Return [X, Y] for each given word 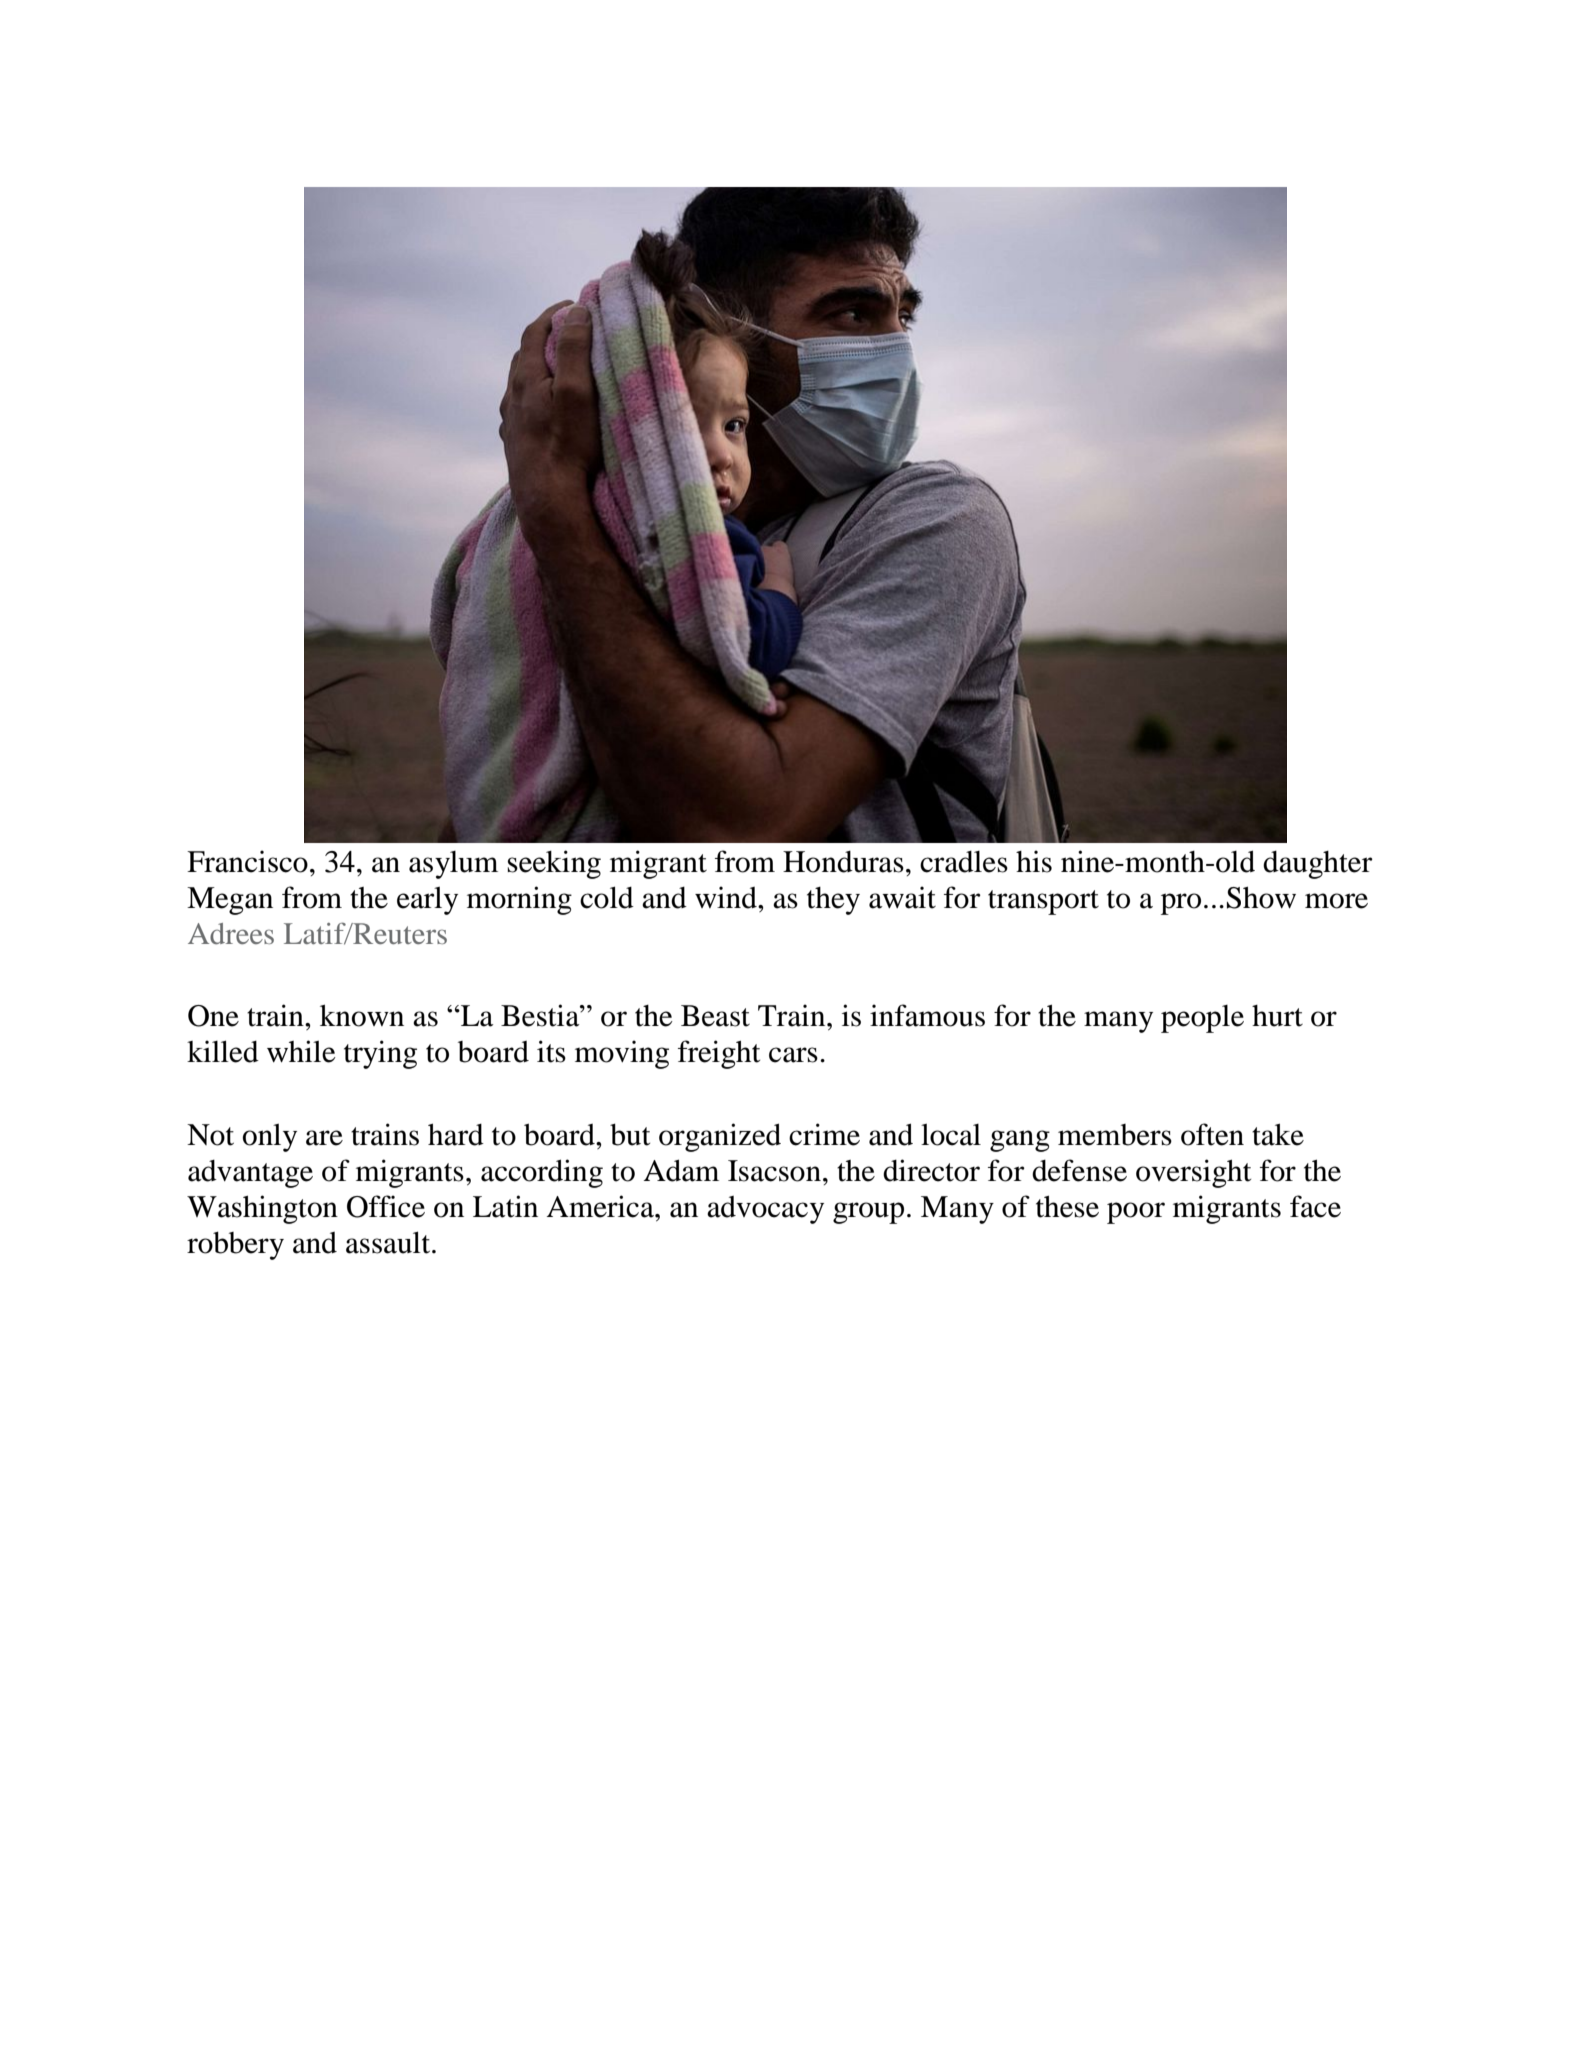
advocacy [765, 1210]
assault [389, 1242]
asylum [453, 865]
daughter [1318, 865]
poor [1136, 1213]
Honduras [843, 862]
